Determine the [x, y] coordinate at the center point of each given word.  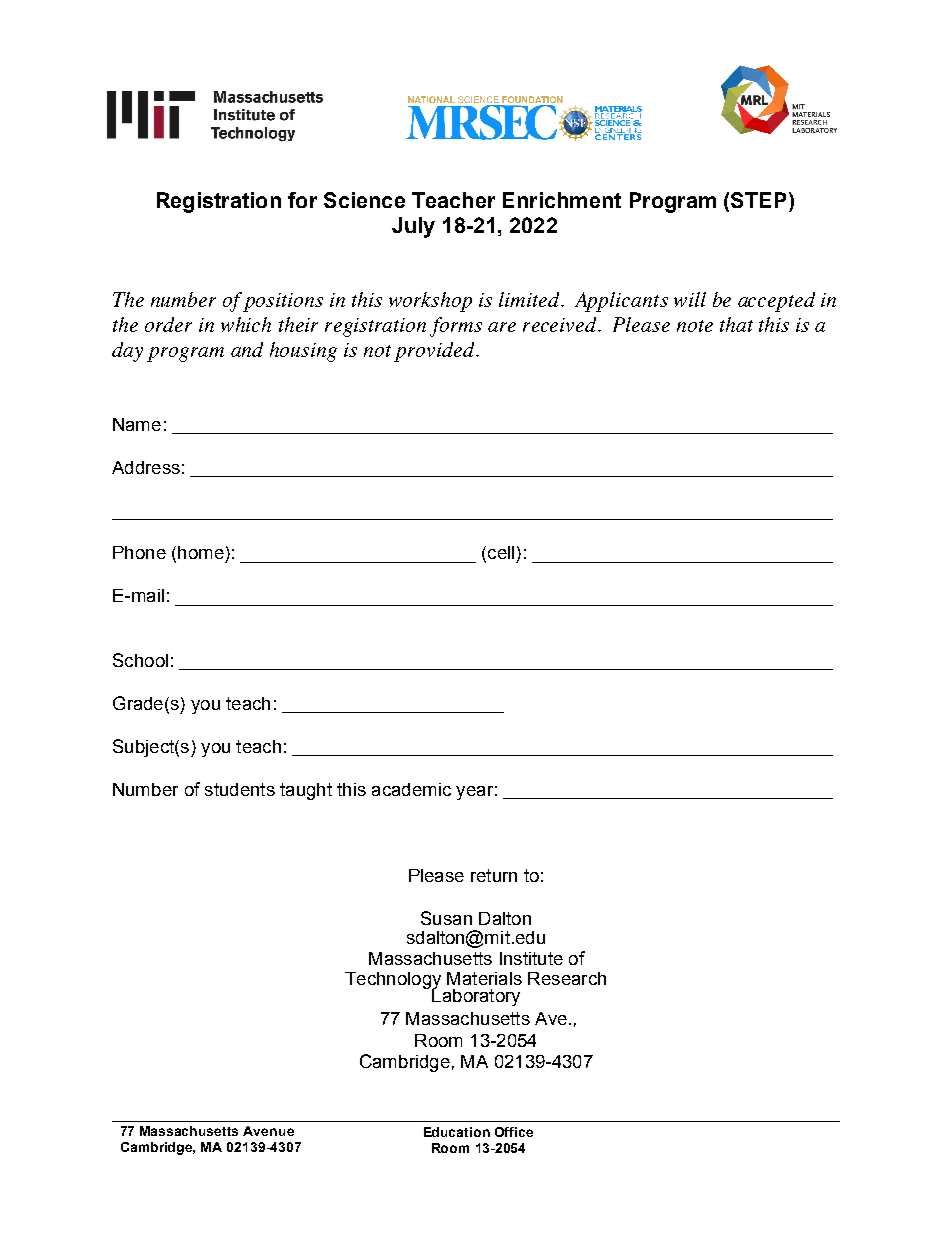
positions [283, 302]
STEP [758, 200]
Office [514, 1132]
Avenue [268, 1131]
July [413, 227]
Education [457, 1132]
